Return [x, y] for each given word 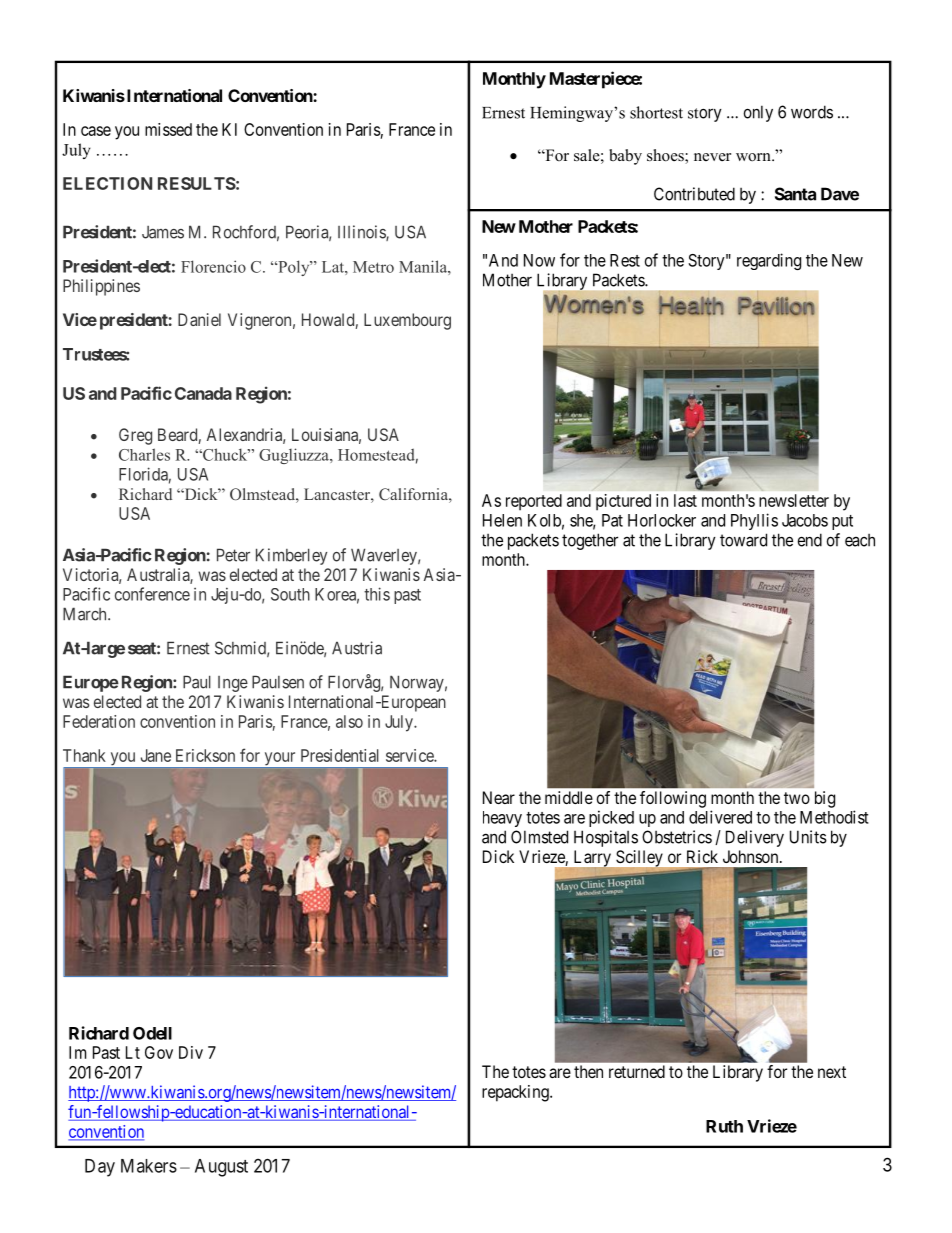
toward [743, 540]
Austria [357, 648]
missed [168, 129]
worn [754, 157]
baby [625, 157]
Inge [233, 684]
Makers [149, 1166]
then [588, 1071]
